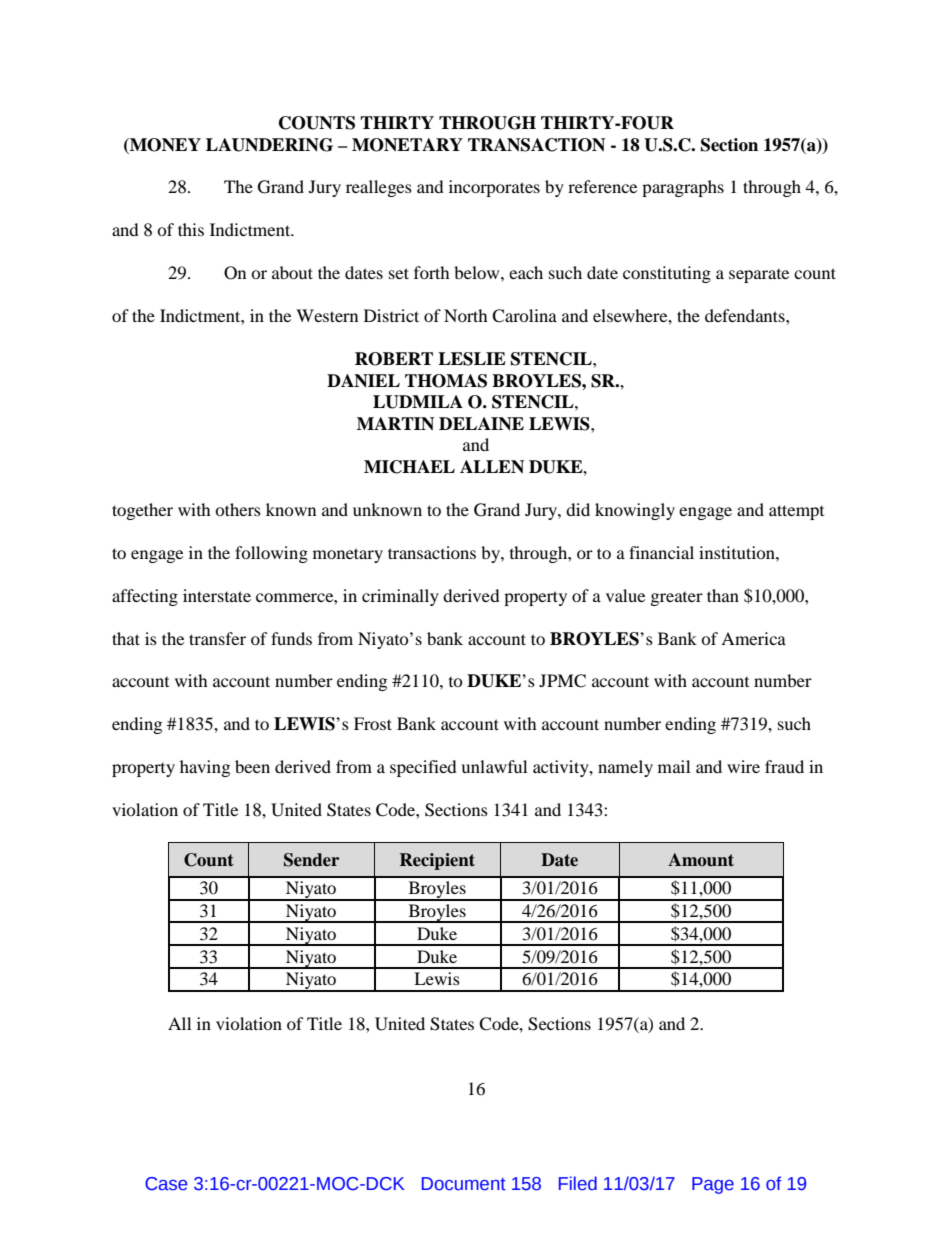 This screenshot has height=1233, width=952. Describe the element at coordinates (166, 1184) in the screenshot. I see `Case` at that location.
